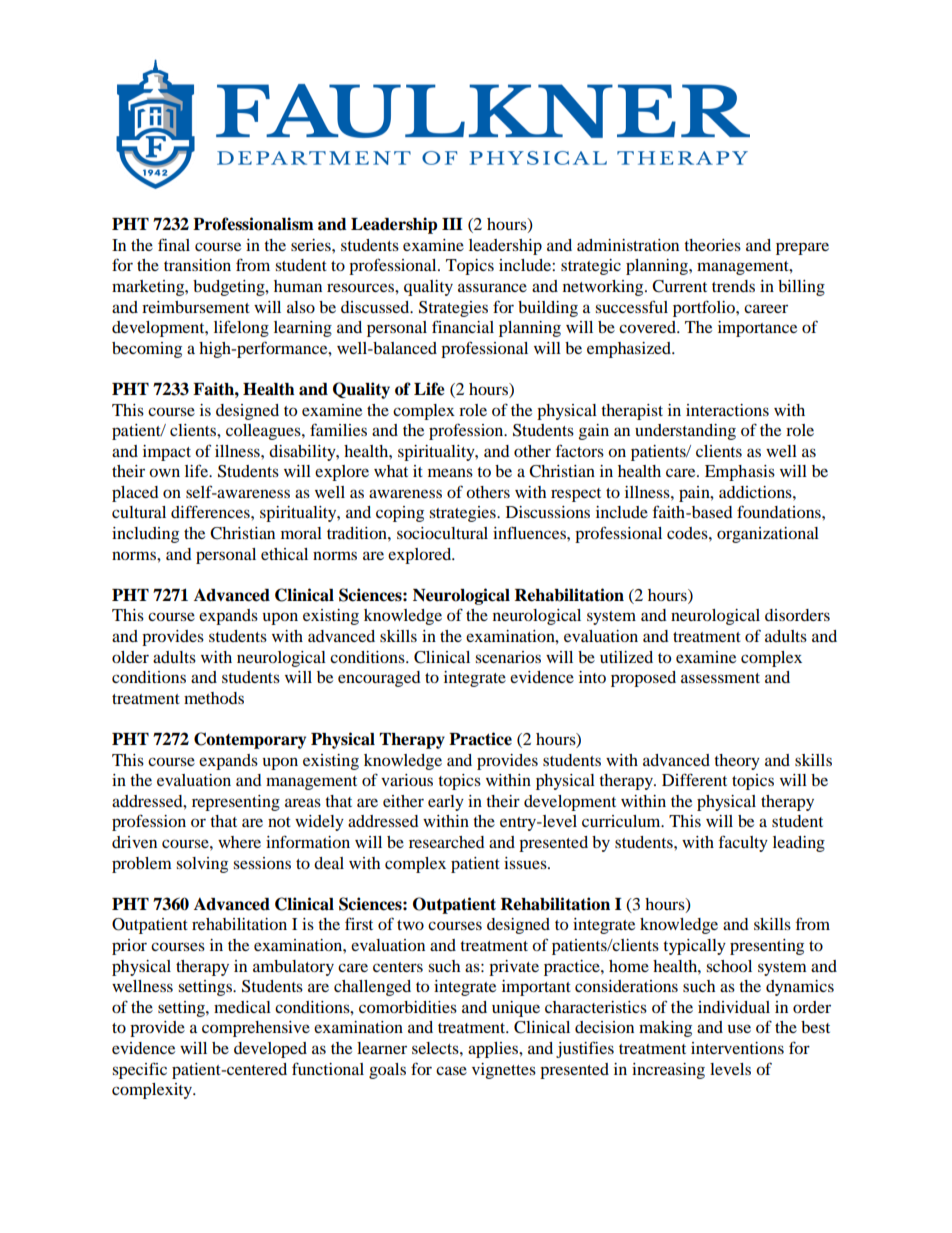 The width and height of the screenshot is (952, 1233). What do you see at coordinates (239, 842) in the screenshot?
I see `where` at bounding box center [239, 842].
